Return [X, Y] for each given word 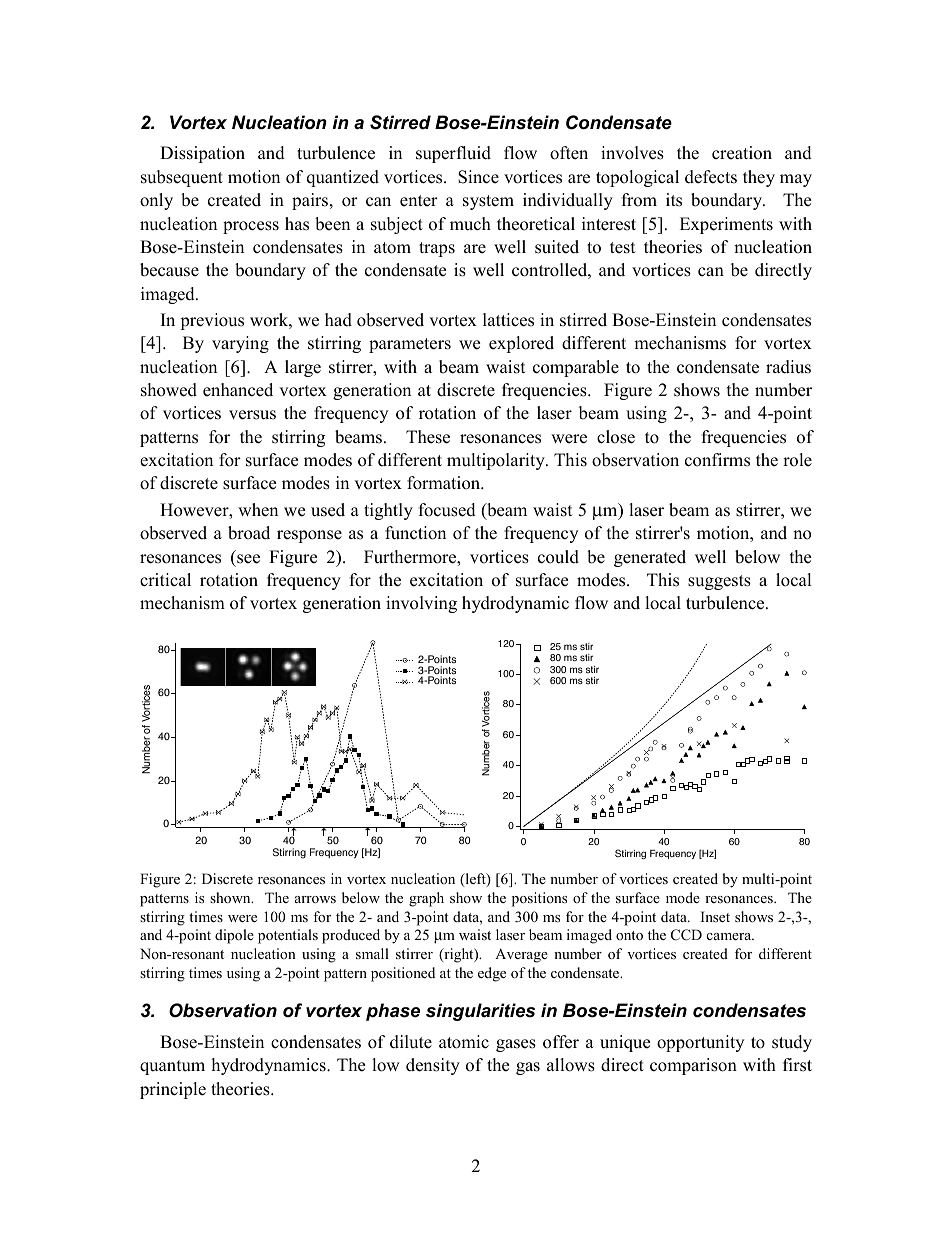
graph [426, 899]
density [433, 1066]
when [258, 510]
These [428, 437]
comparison [693, 1066]
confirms [717, 460]
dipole [234, 936]
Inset [715, 916]
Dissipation [202, 154]
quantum [172, 1067]
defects [711, 177]
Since [478, 177]
